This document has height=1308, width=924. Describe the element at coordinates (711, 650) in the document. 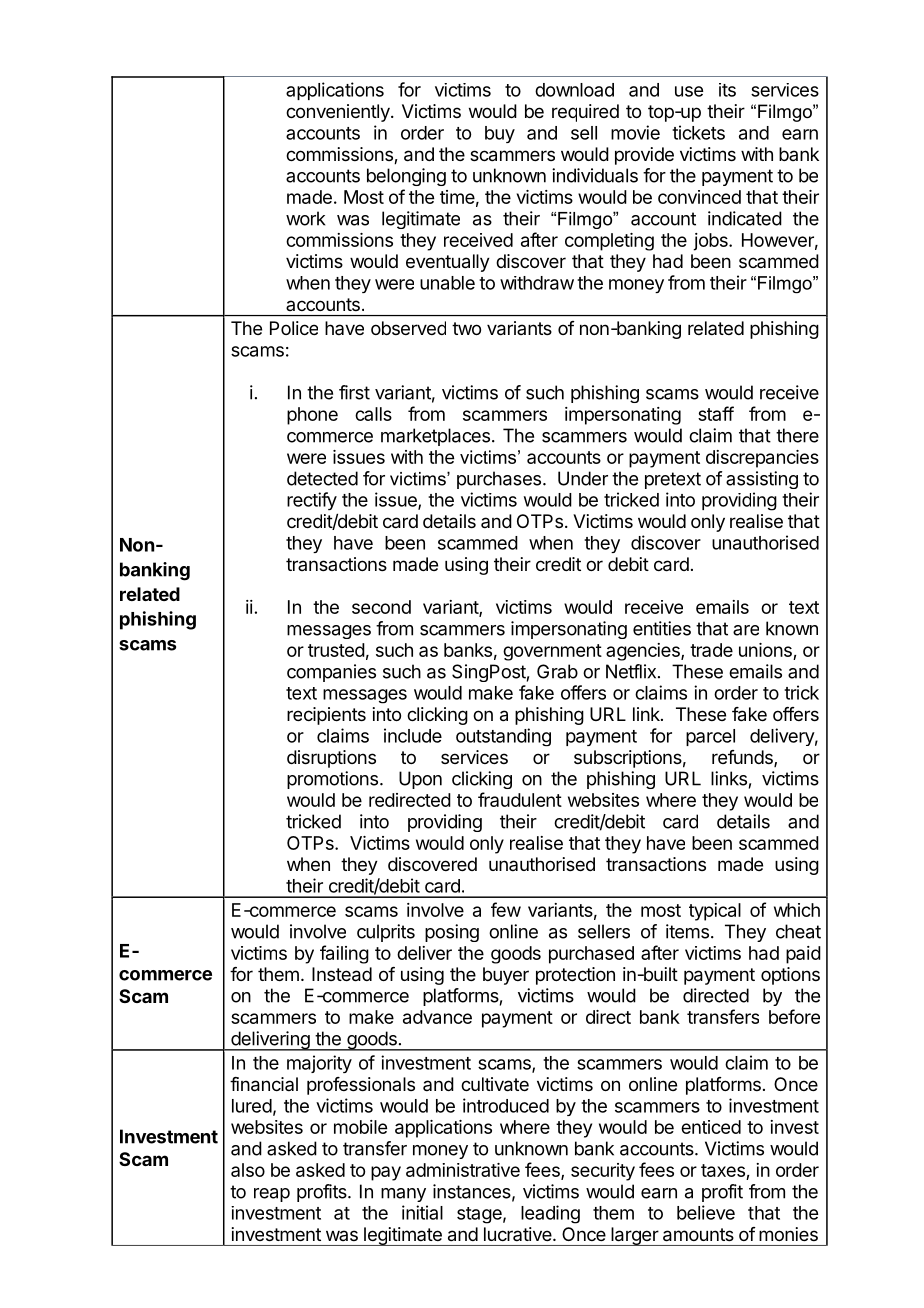

I see `trade` at that location.
